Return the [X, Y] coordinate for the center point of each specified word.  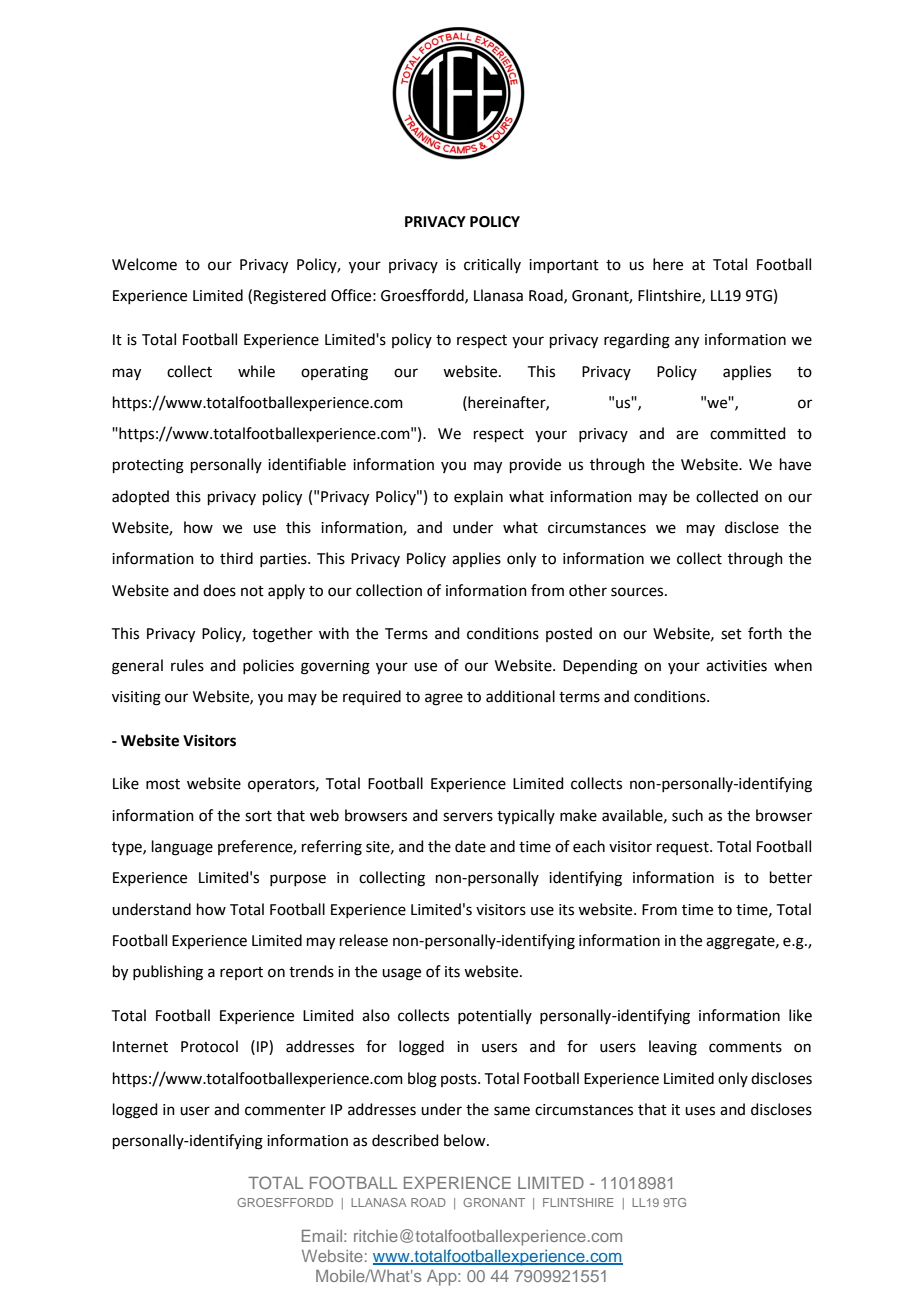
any [687, 342]
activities [736, 666]
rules [187, 665]
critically [492, 265]
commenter [285, 1110]
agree [444, 699]
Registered [290, 297]
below [466, 1140]
